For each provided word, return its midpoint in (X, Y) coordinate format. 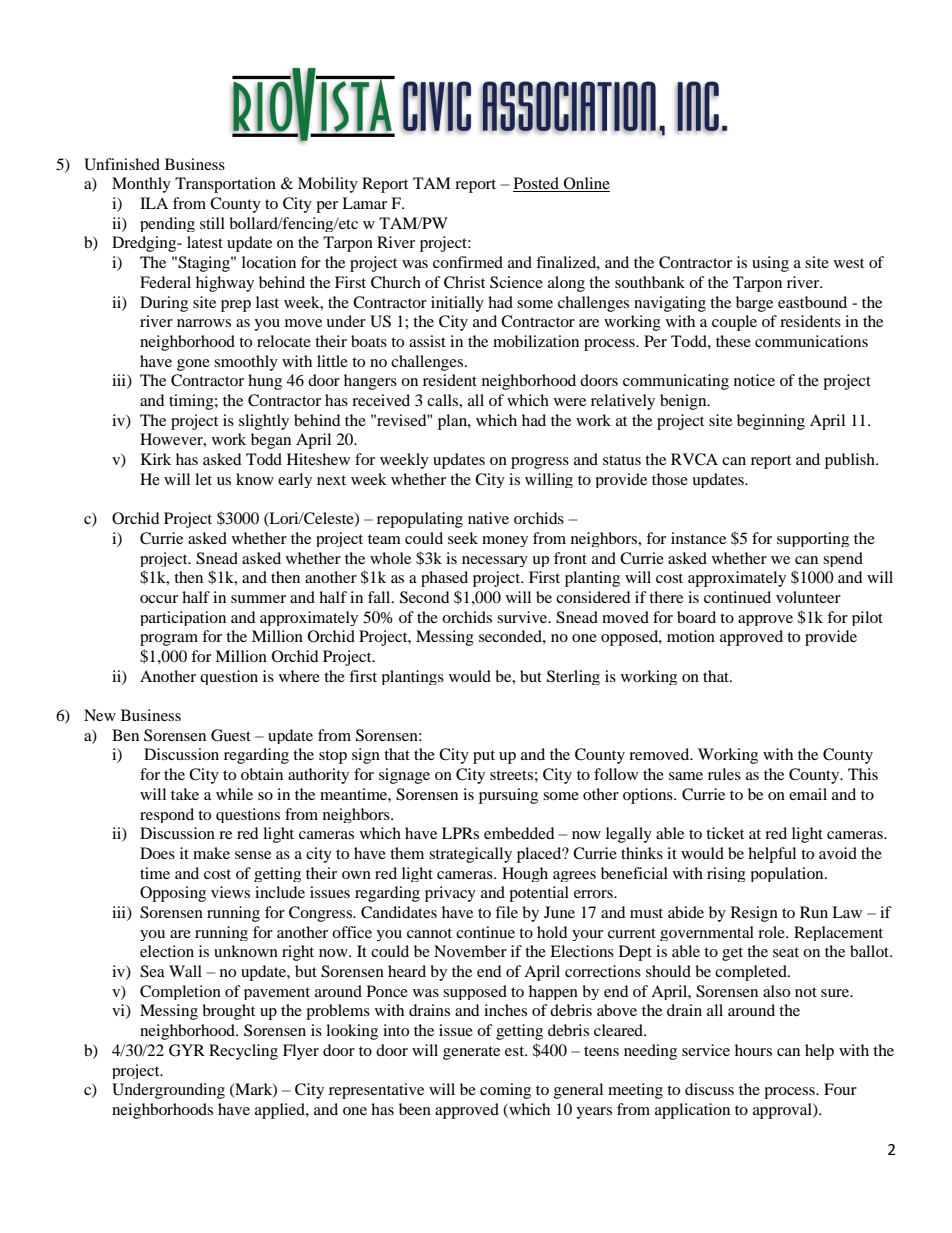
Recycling (243, 1052)
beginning (771, 422)
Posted (537, 184)
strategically (470, 855)
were (570, 402)
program (169, 640)
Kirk (156, 459)
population (788, 874)
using (770, 264)
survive (523, 617)
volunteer (808, 597)
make (211, 853)
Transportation (225, 185)
